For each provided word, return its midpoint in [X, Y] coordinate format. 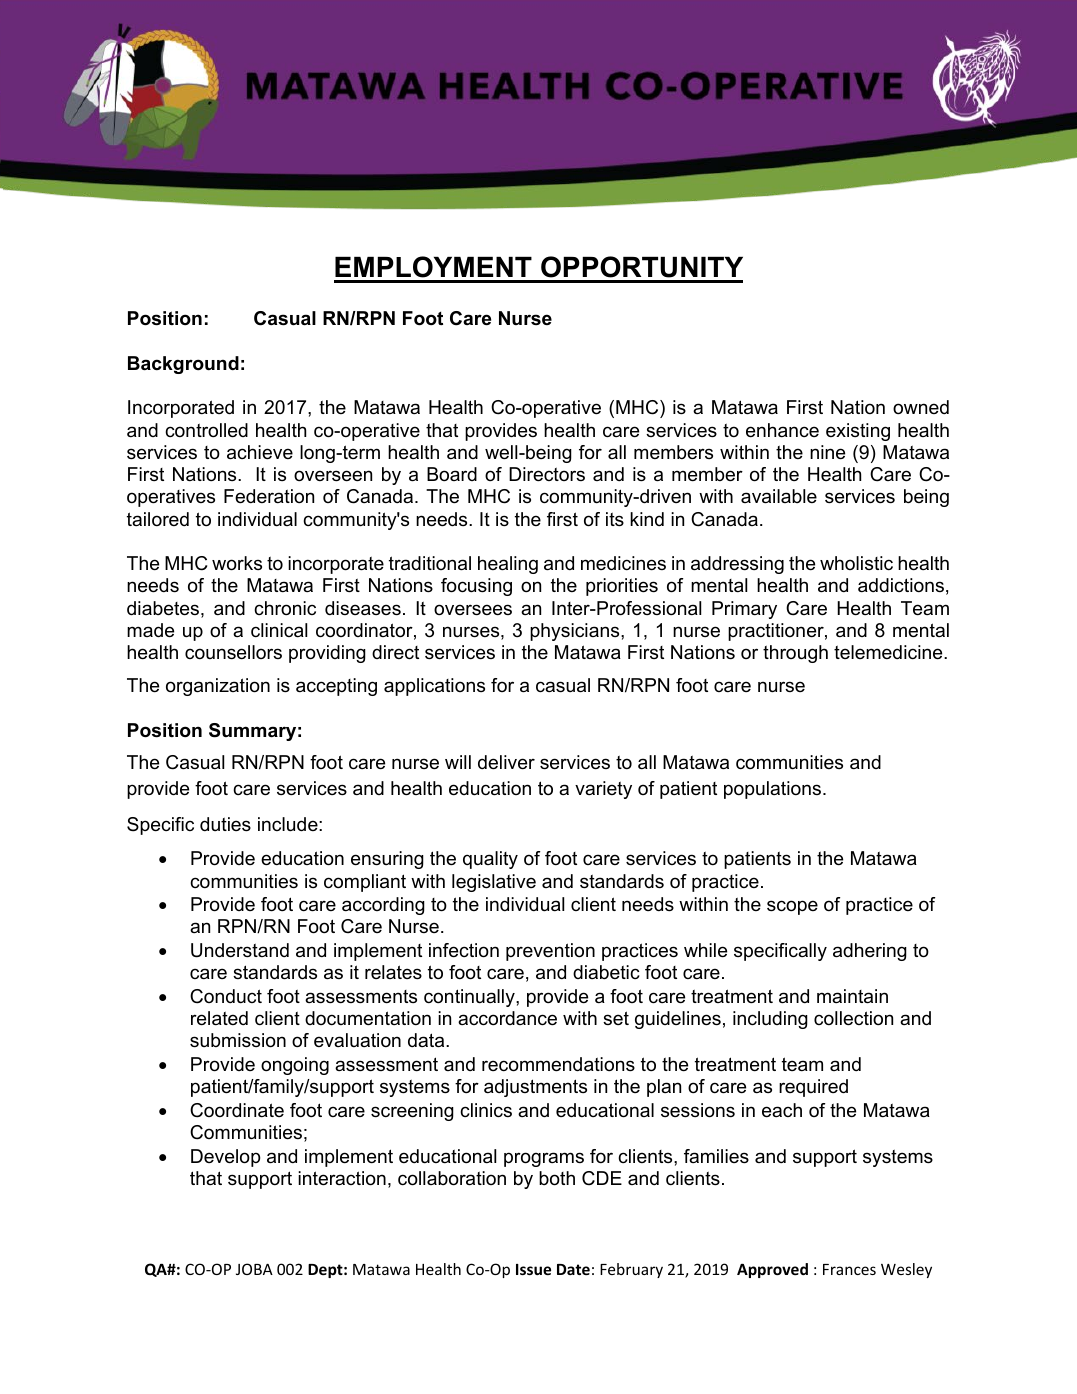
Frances [849, 1269]
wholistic [856, 563]
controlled [206, 430]
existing [858, 432]
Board [452, 474]
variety [603, 790]
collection [853, 1018]
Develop [226, 1158]
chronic [285, 608]
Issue [533, 1269]
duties [225, 824]
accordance [507, 1018]
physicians [576, 632]
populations [774, 790]
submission [238, 1040]
